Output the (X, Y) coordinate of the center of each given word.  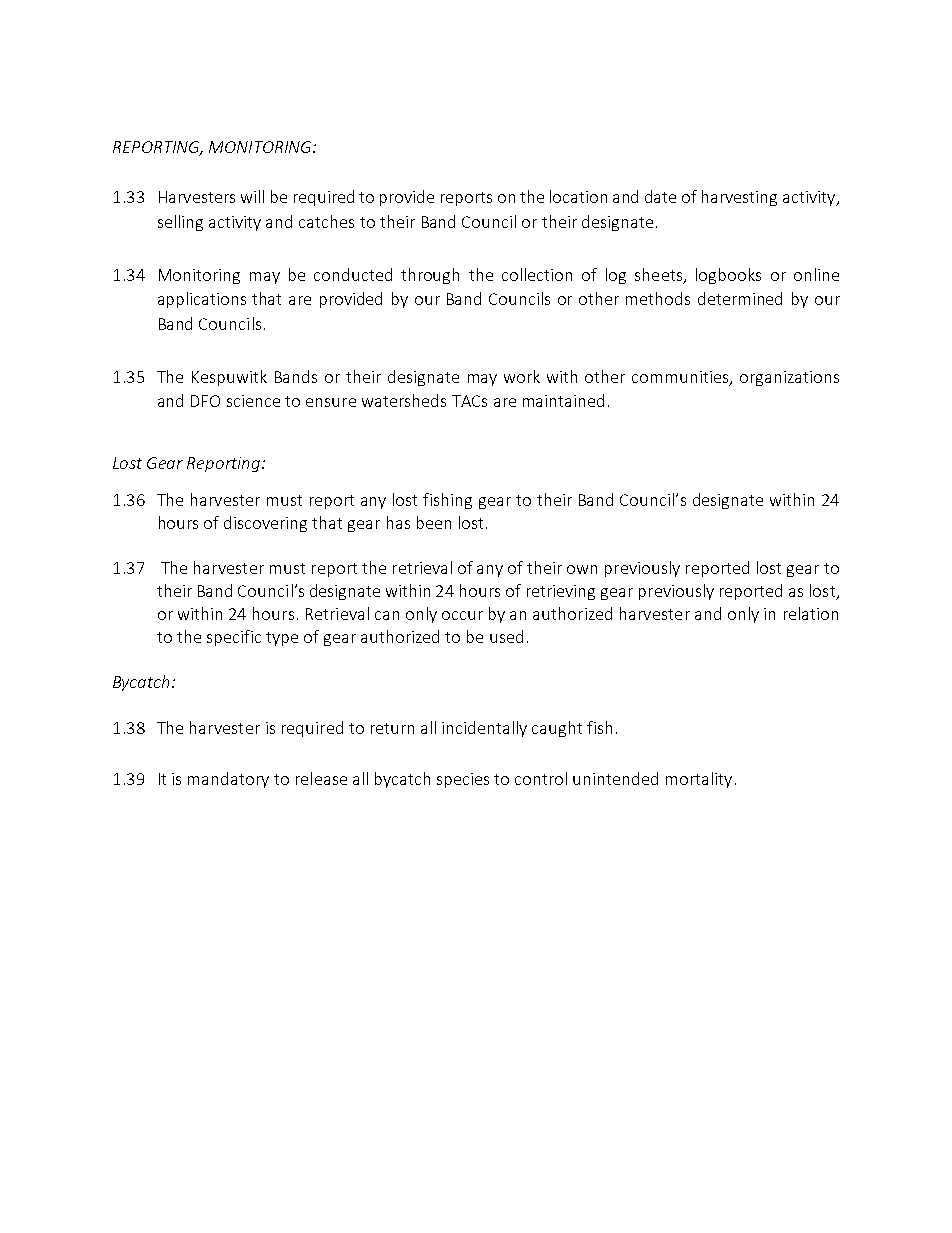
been (434, 522)
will (252, 196)
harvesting (739, 198)
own (582, 569)
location (578, 196)
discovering (265, 524)
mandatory (228, 780)
